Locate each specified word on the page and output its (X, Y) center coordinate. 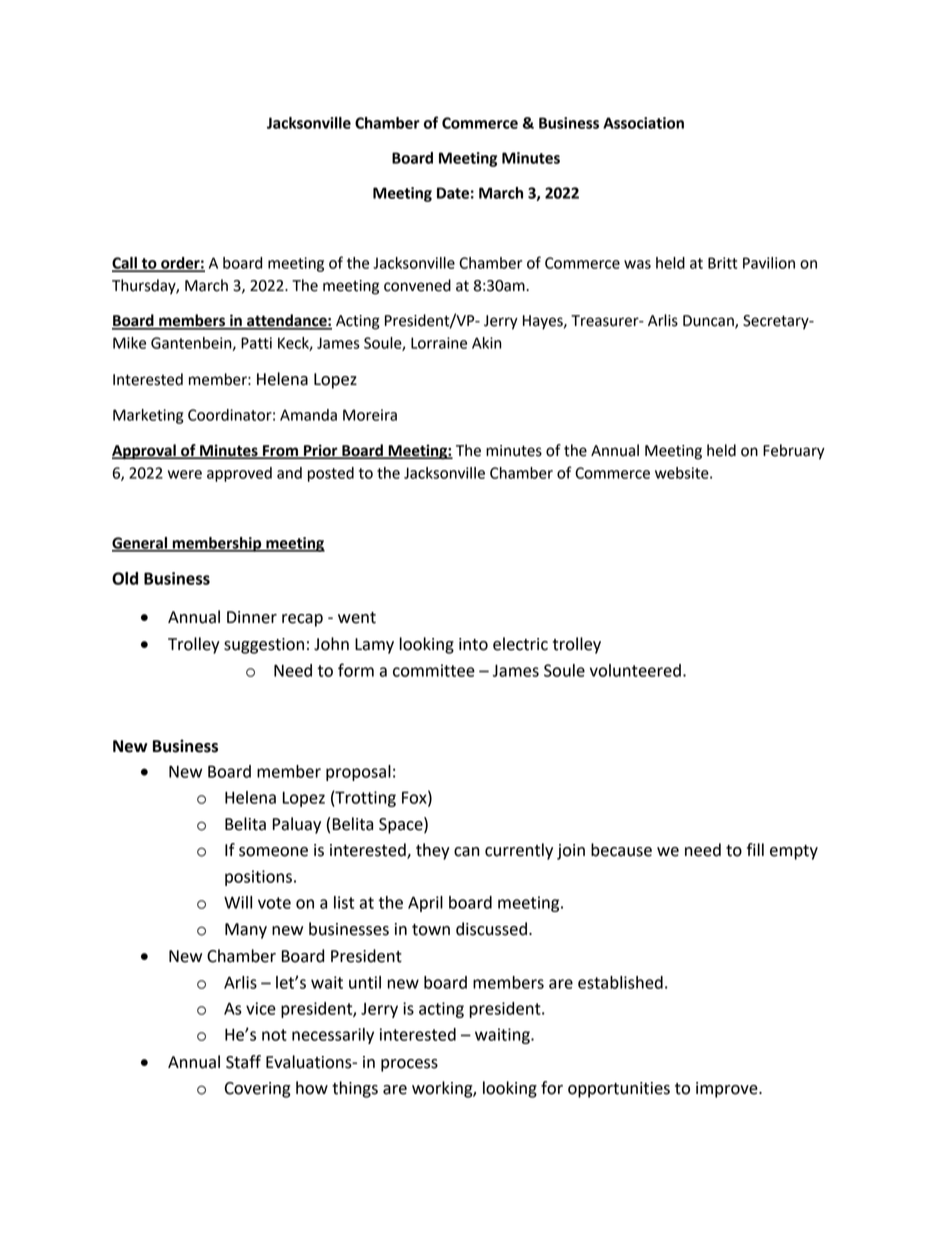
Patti (256, 343)
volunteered (635, 670)
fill (755, 849)
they (433, 851)
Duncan (709, 322)
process (409, 1065)
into (473, 644)
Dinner (252, 617)
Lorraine (439, 343)
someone (273, 852)
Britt (722, 263)
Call (125, 264)
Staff (243, 1062)
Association (643, 123)
